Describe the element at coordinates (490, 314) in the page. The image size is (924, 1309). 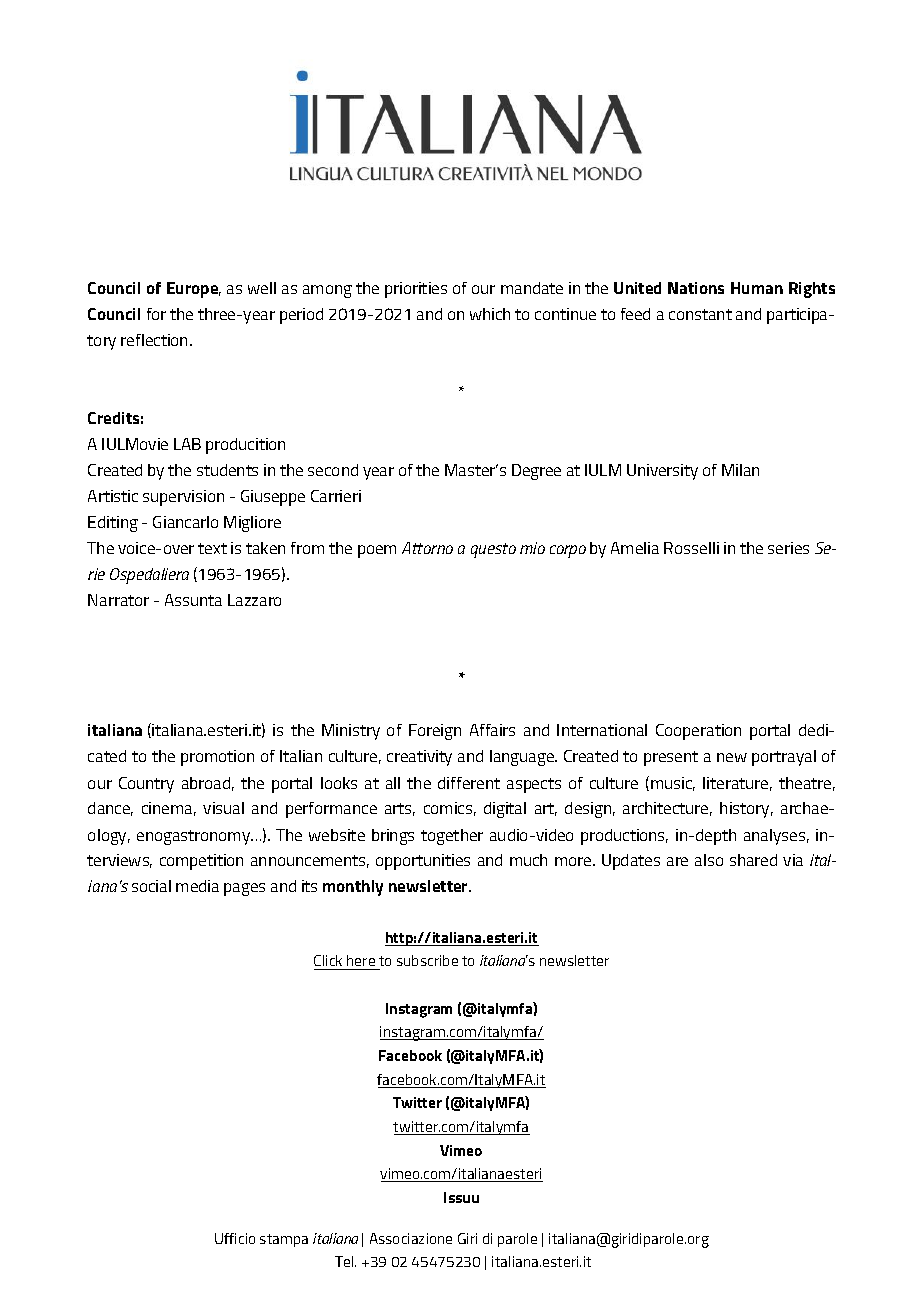
I see `which` at that location.
